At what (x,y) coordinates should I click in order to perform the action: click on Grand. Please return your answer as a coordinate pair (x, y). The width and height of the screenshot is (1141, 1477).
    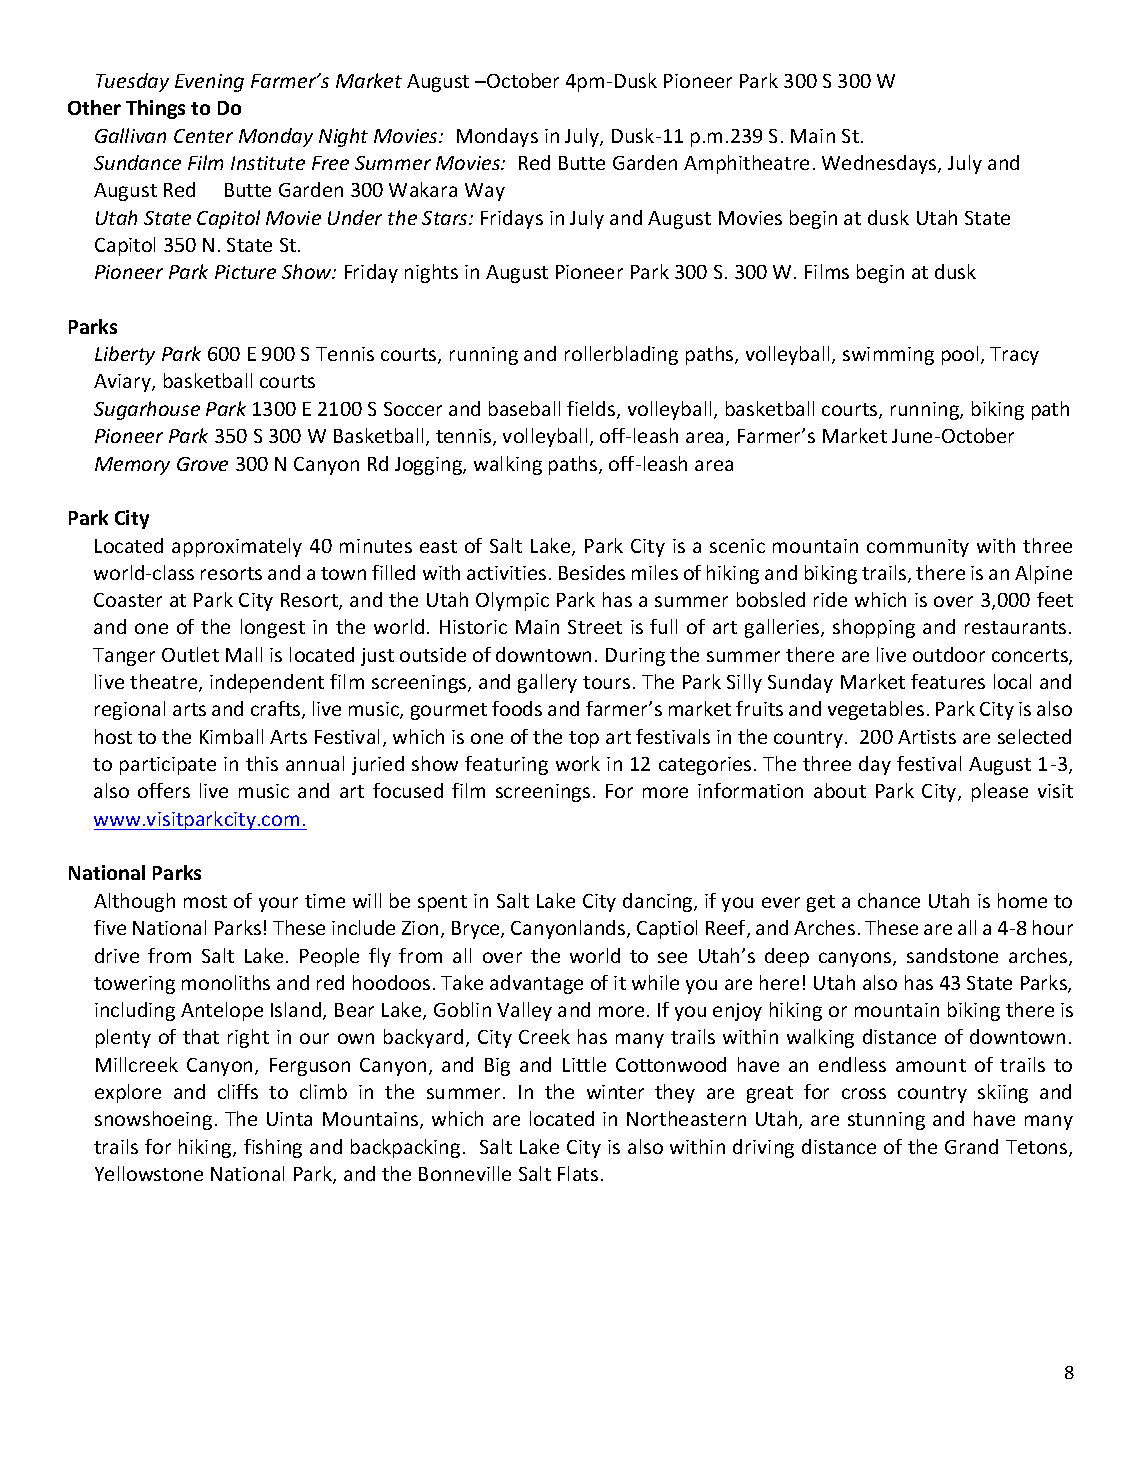
    Looking at the image, I should click on (971, 1146).
